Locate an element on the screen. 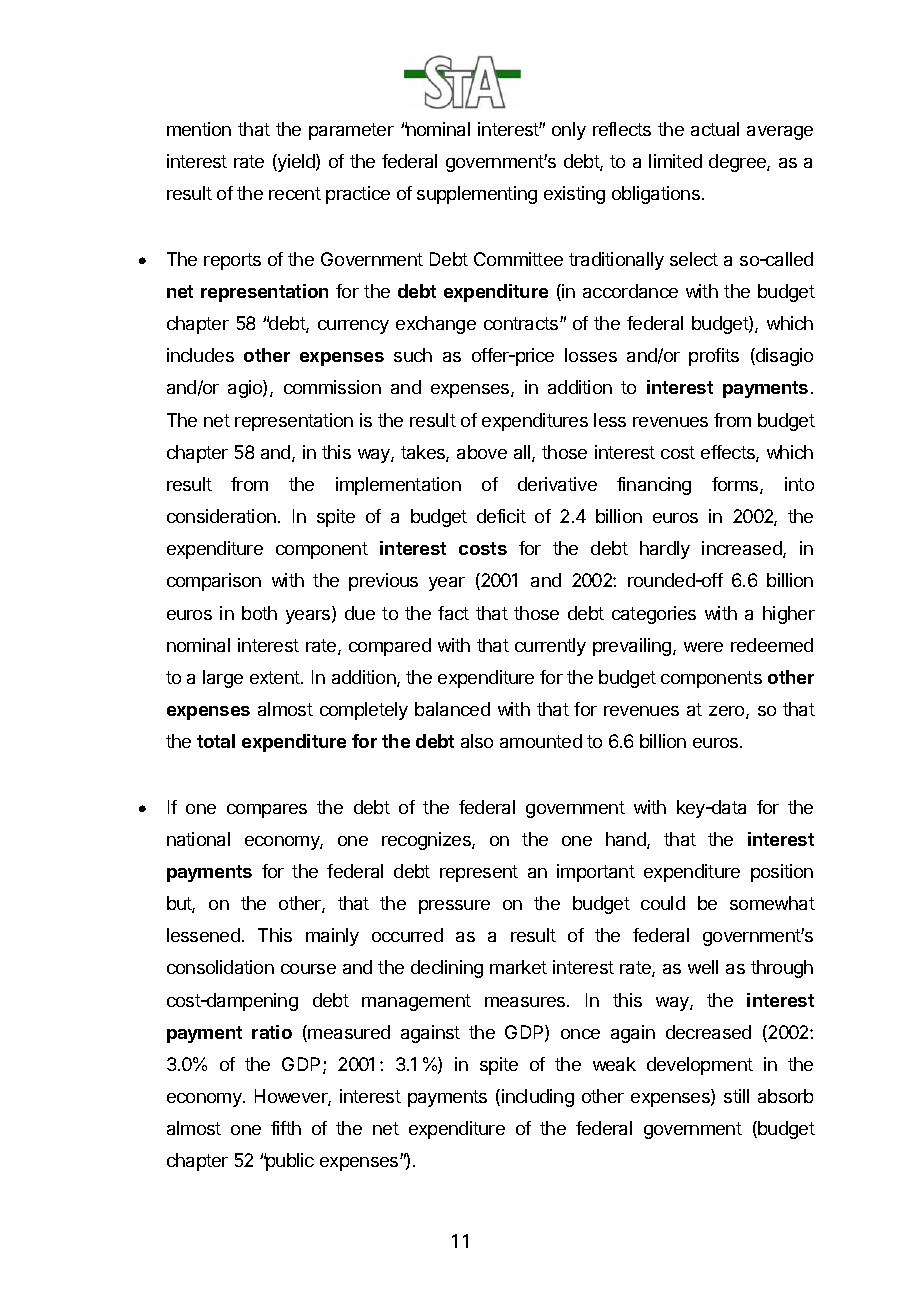 Image resolution: width=924 pixels, height=1308 pixels. extent is located at coordinates (276, 677).
